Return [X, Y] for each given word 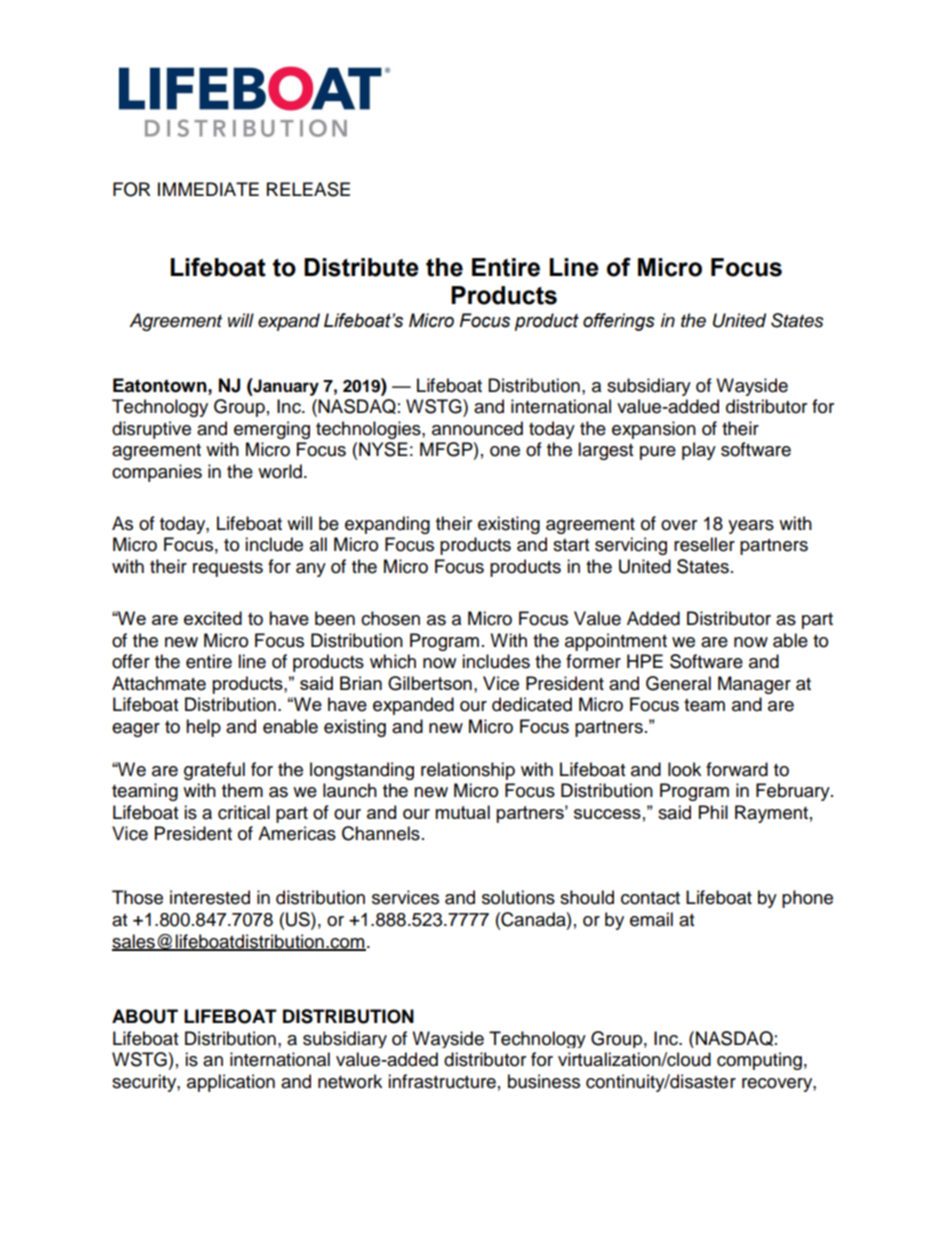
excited [213, 618]
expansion [654, 430]
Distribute [361, 267]
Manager [754, 685]
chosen [390, 618]
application [231, 1083]
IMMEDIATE [208, 189]
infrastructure [442, 1081]
